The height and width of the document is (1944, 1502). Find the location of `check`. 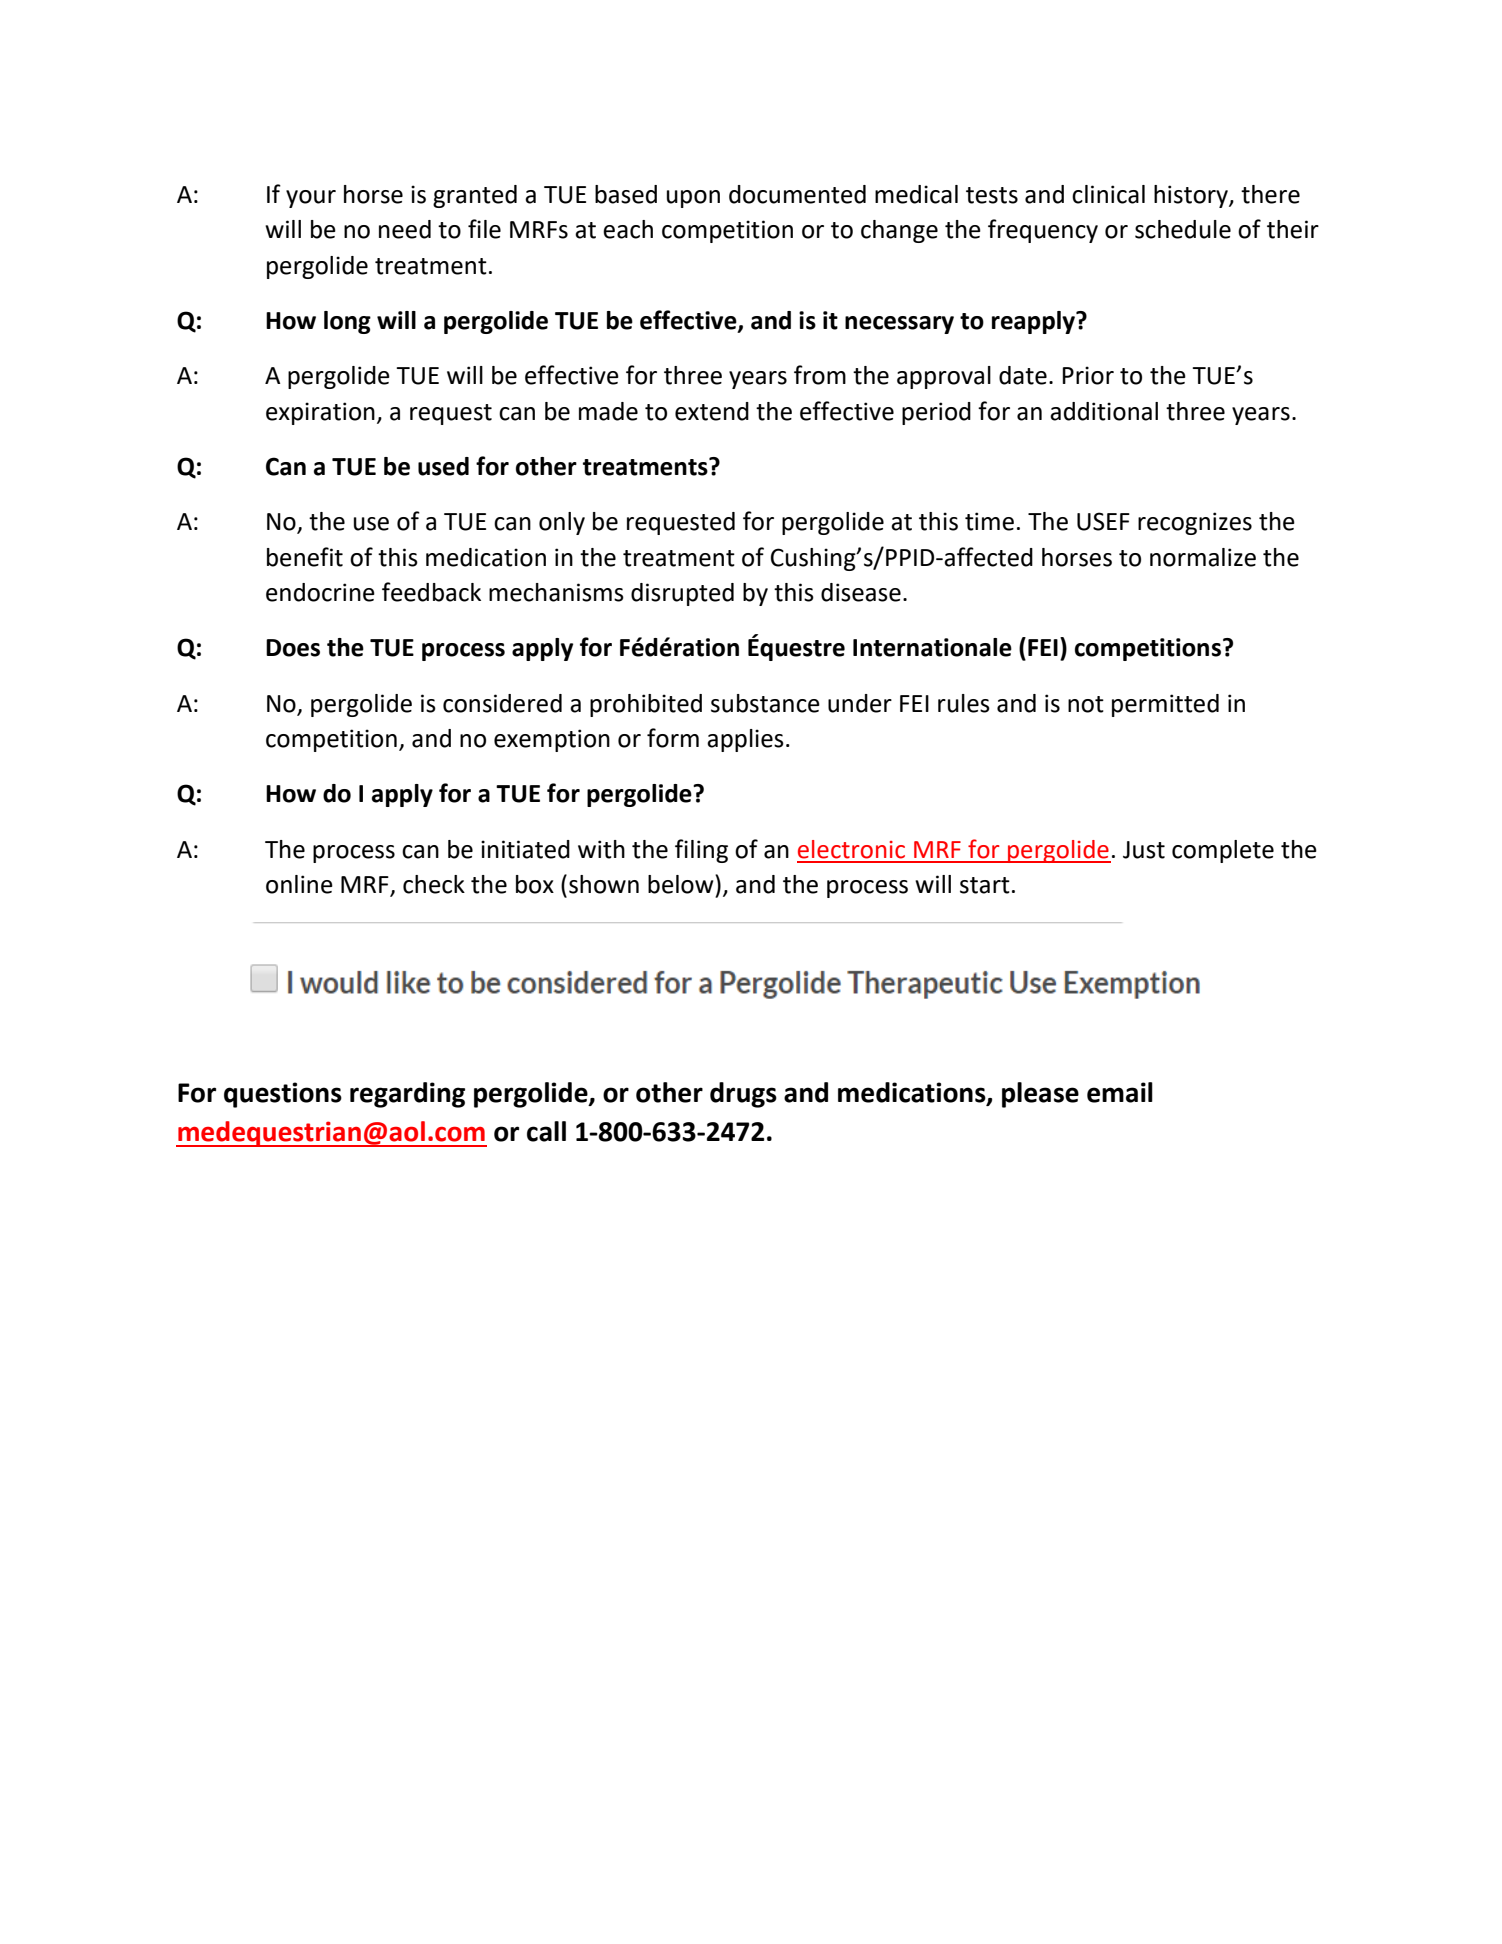

check is located at coordinates (434, 884).
